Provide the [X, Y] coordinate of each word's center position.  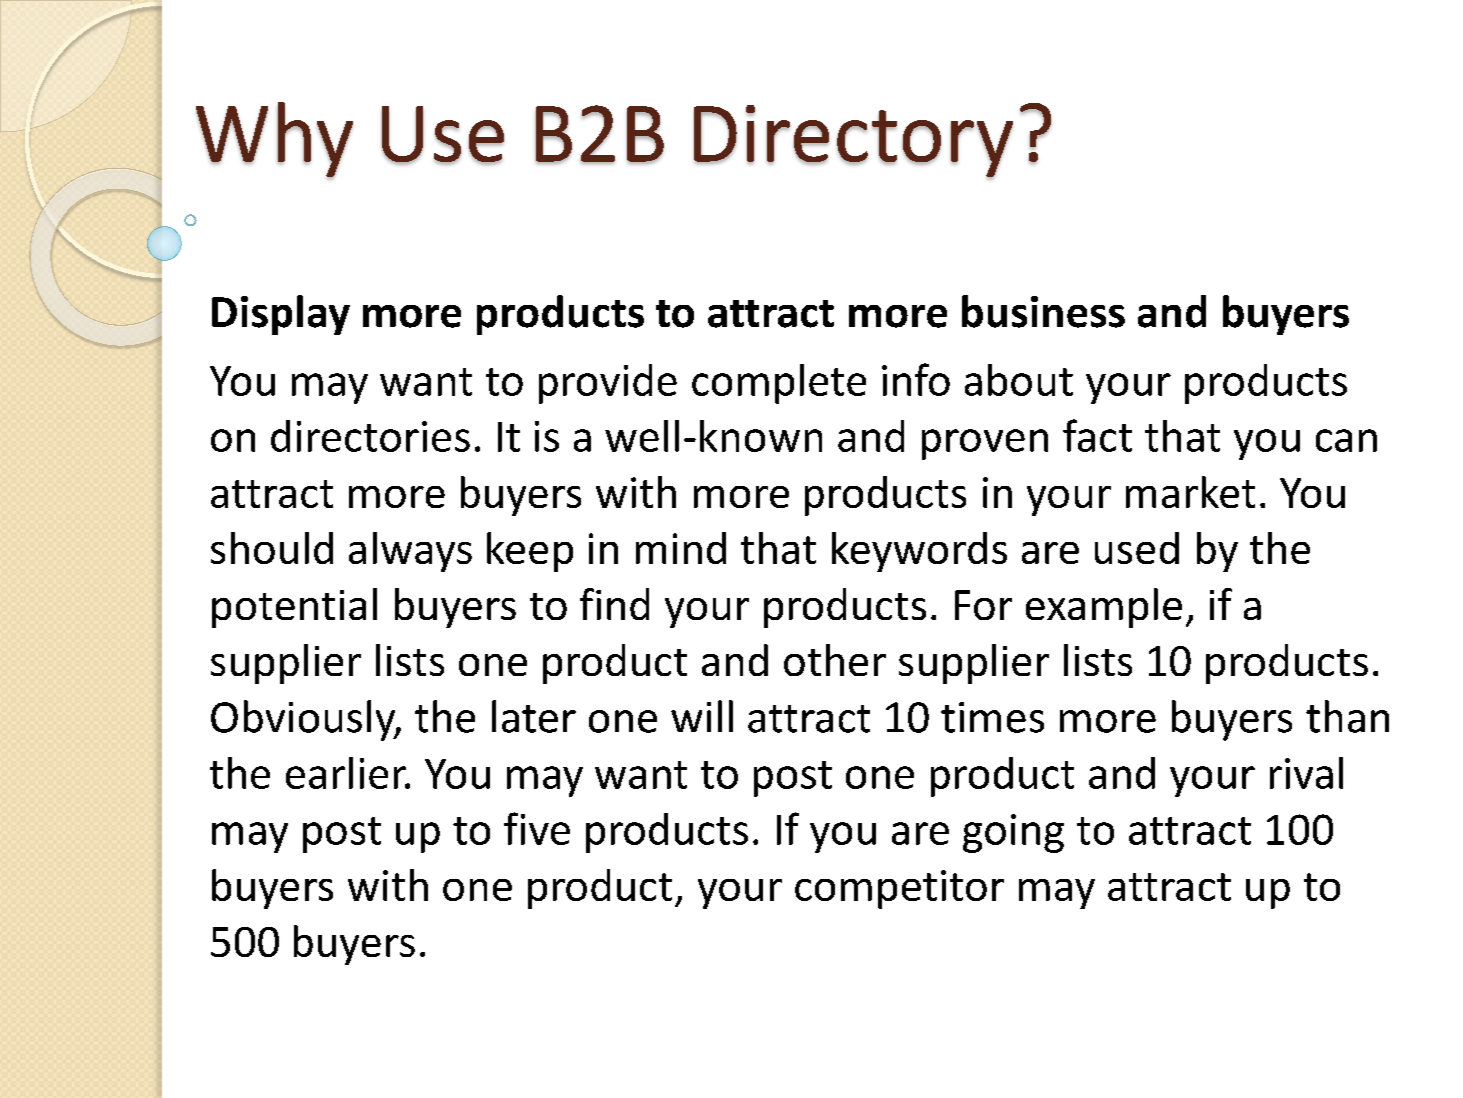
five [537, 828]
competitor [899, 889]
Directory [853, 142]
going [1013, 833]
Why [274, 140]
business [1043, 311]
